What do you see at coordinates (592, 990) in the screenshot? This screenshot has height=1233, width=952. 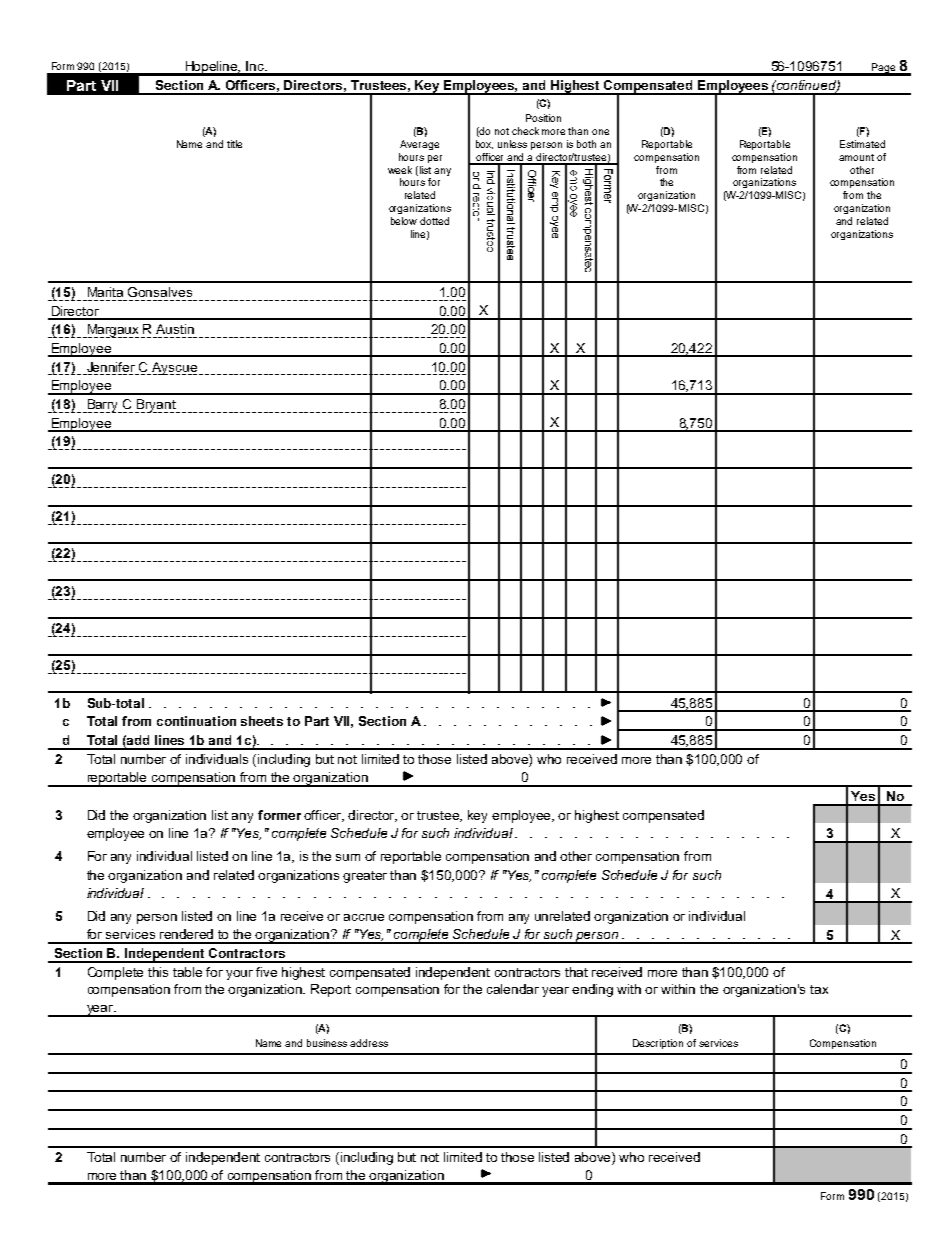 I see `ending` at bounding box center [592, 990].
